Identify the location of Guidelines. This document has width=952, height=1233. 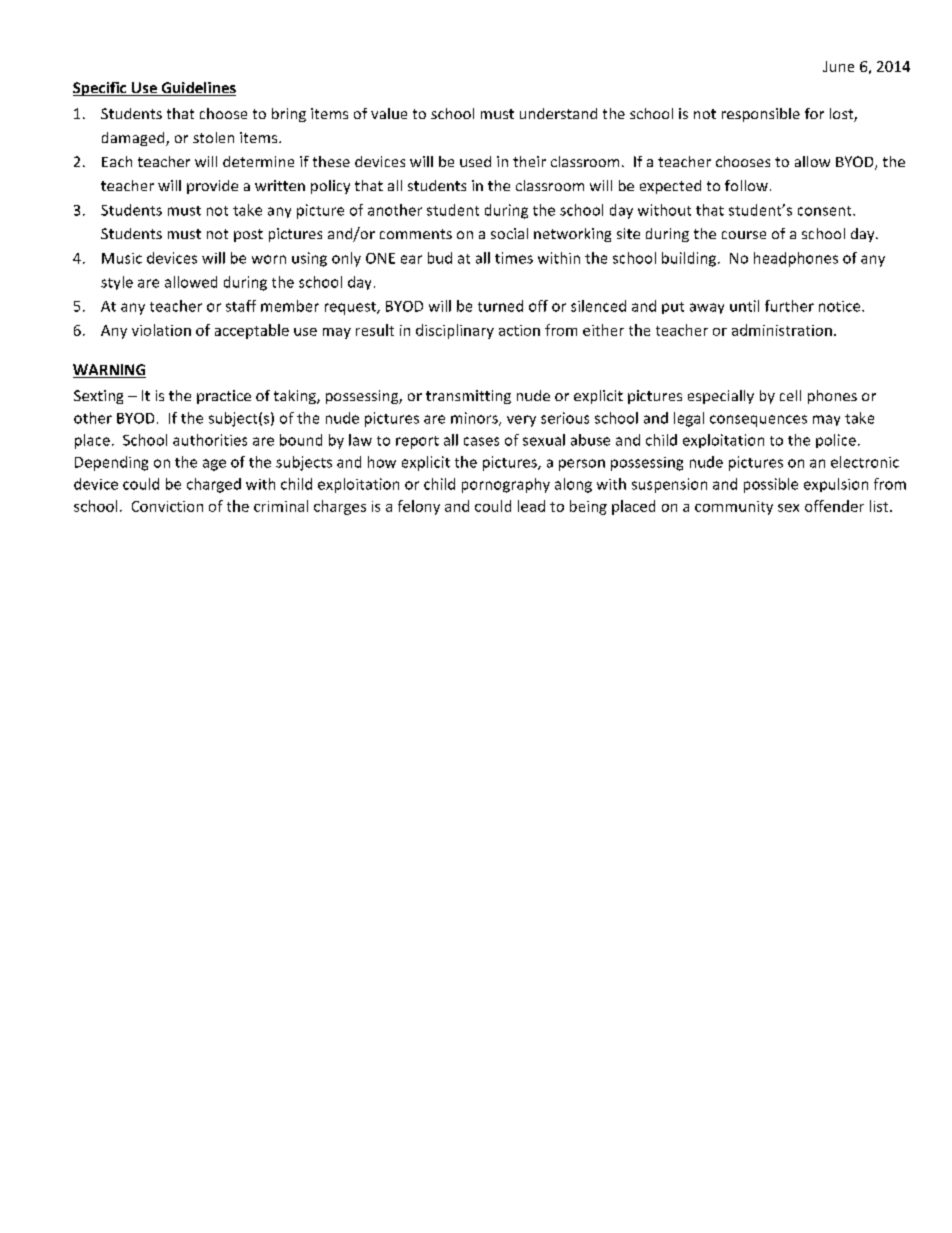
(197, 89).
